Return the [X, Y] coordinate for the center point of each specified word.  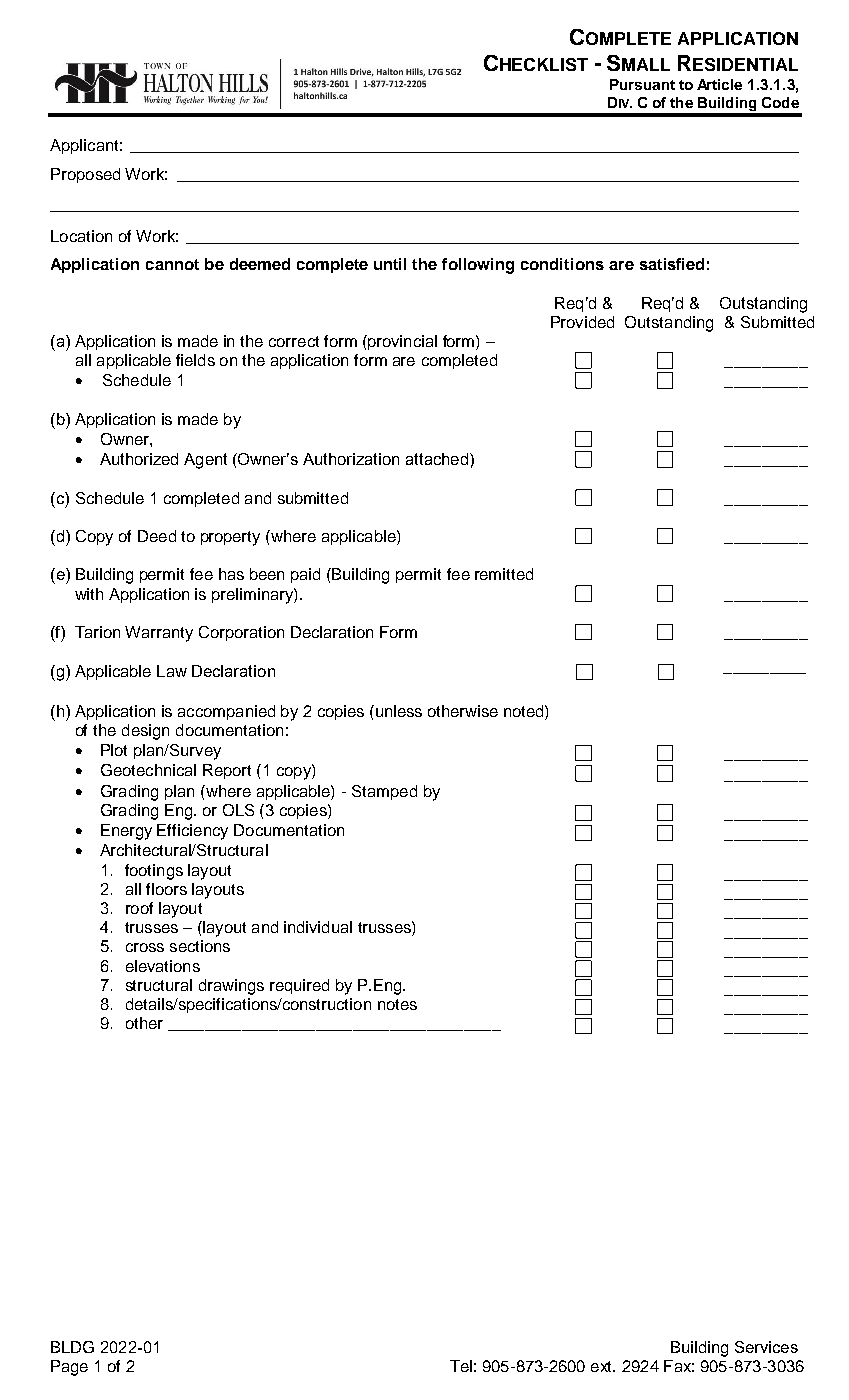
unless [397, 711]
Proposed [85, 175]
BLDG [72, 1347]
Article [719, 84]
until [390, 264]
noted [525, 711]
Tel [461, 1366]
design [145, 732]
